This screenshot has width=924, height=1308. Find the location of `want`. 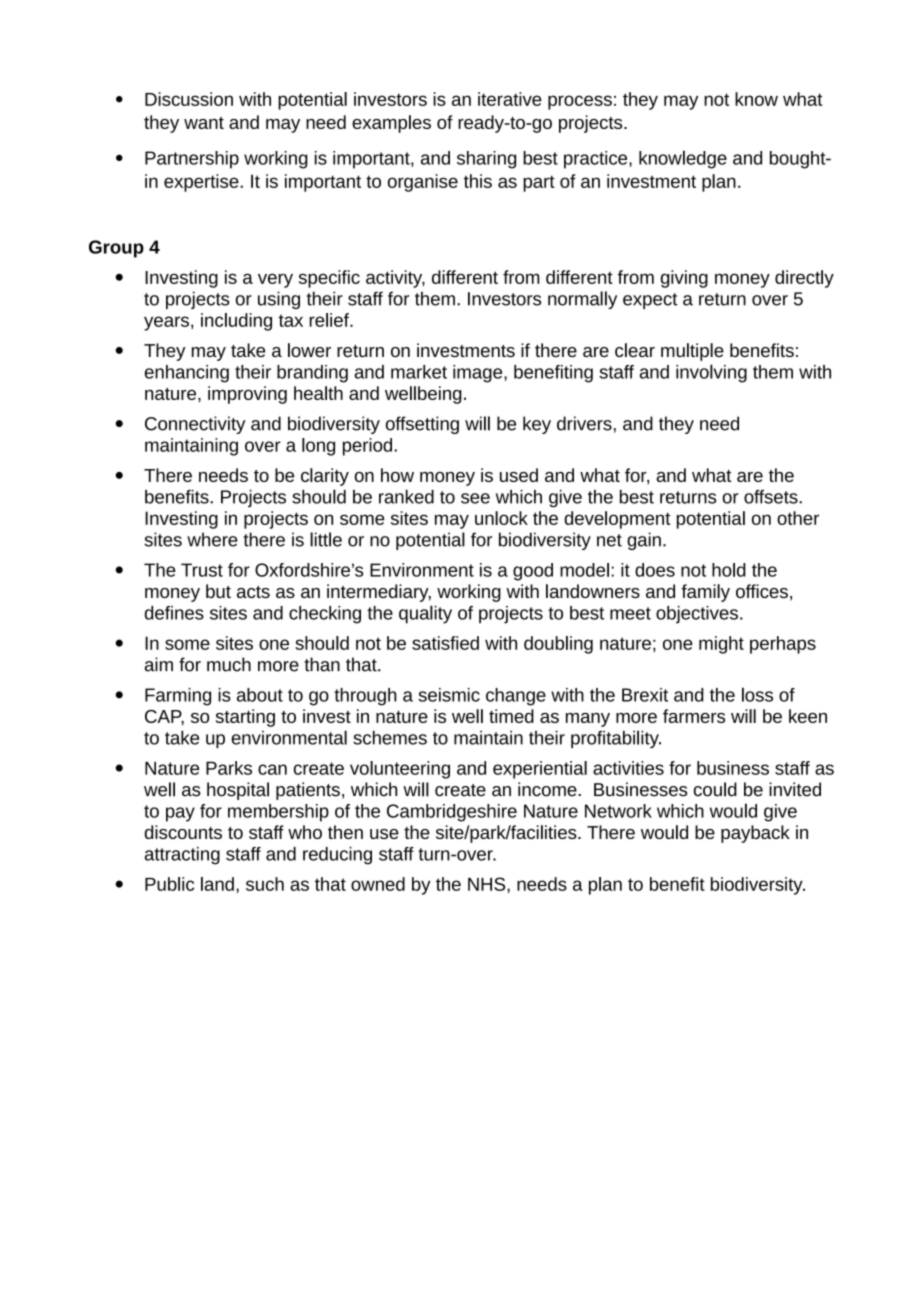

want is located at coordinates (204, 123).
